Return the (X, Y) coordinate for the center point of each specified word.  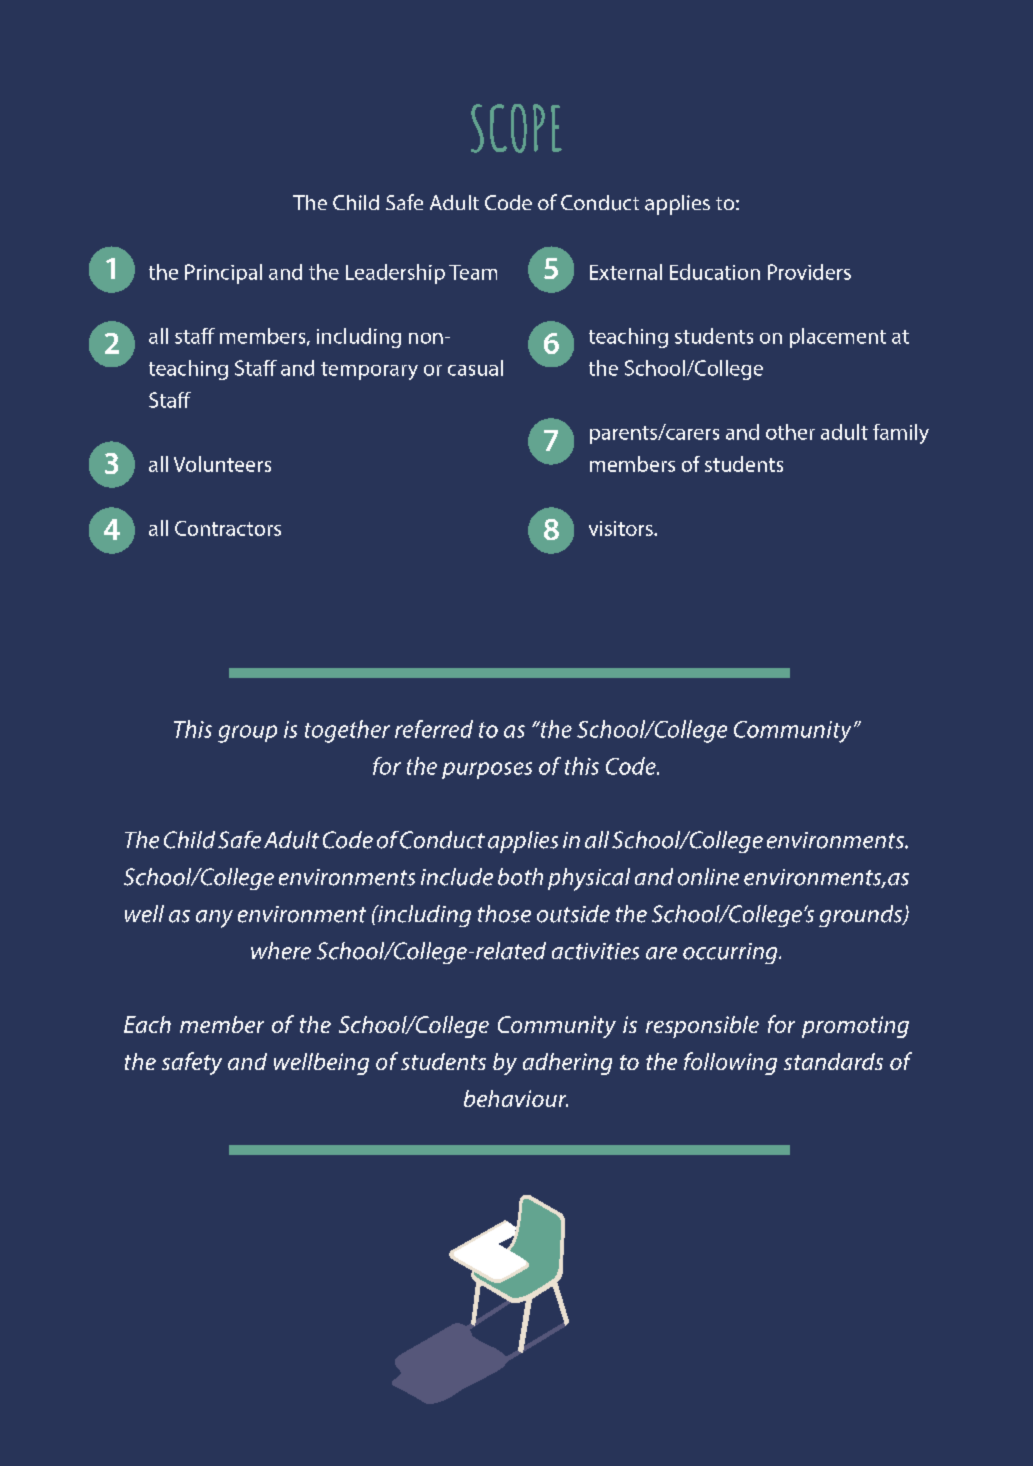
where (281, 951)
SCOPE (516, 128)
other (790, 432)
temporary (369, 371)
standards (833, 1061)
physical (589, 879)
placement (838, 338)
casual (475, 368)
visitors (622, 528)
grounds (861, 916)
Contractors (228, 528)
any (214, 919)
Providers (809, 272)
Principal (223, 274)
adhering (567, 1064)
